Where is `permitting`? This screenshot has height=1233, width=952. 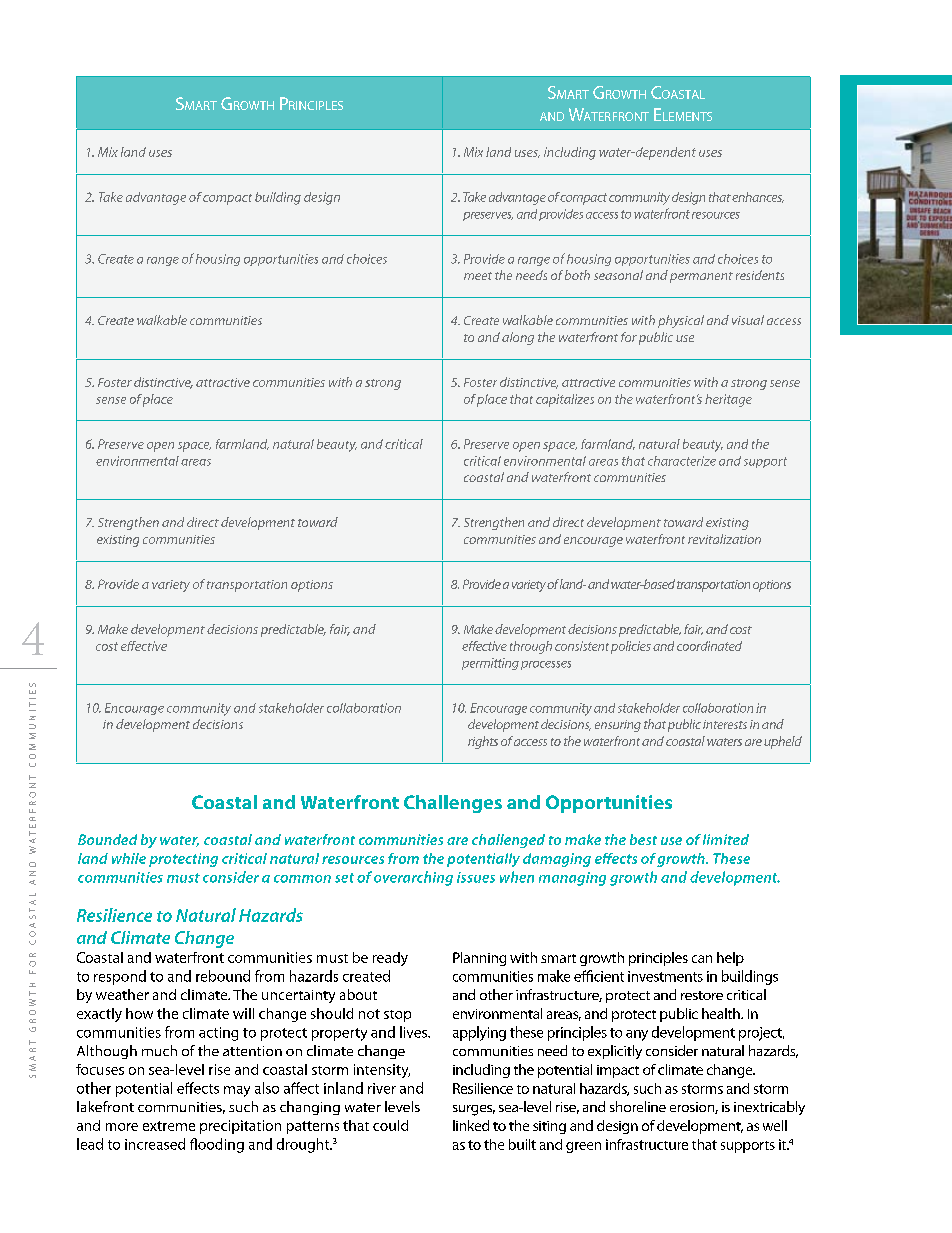
permitting is located at coordinates (490, 664).
